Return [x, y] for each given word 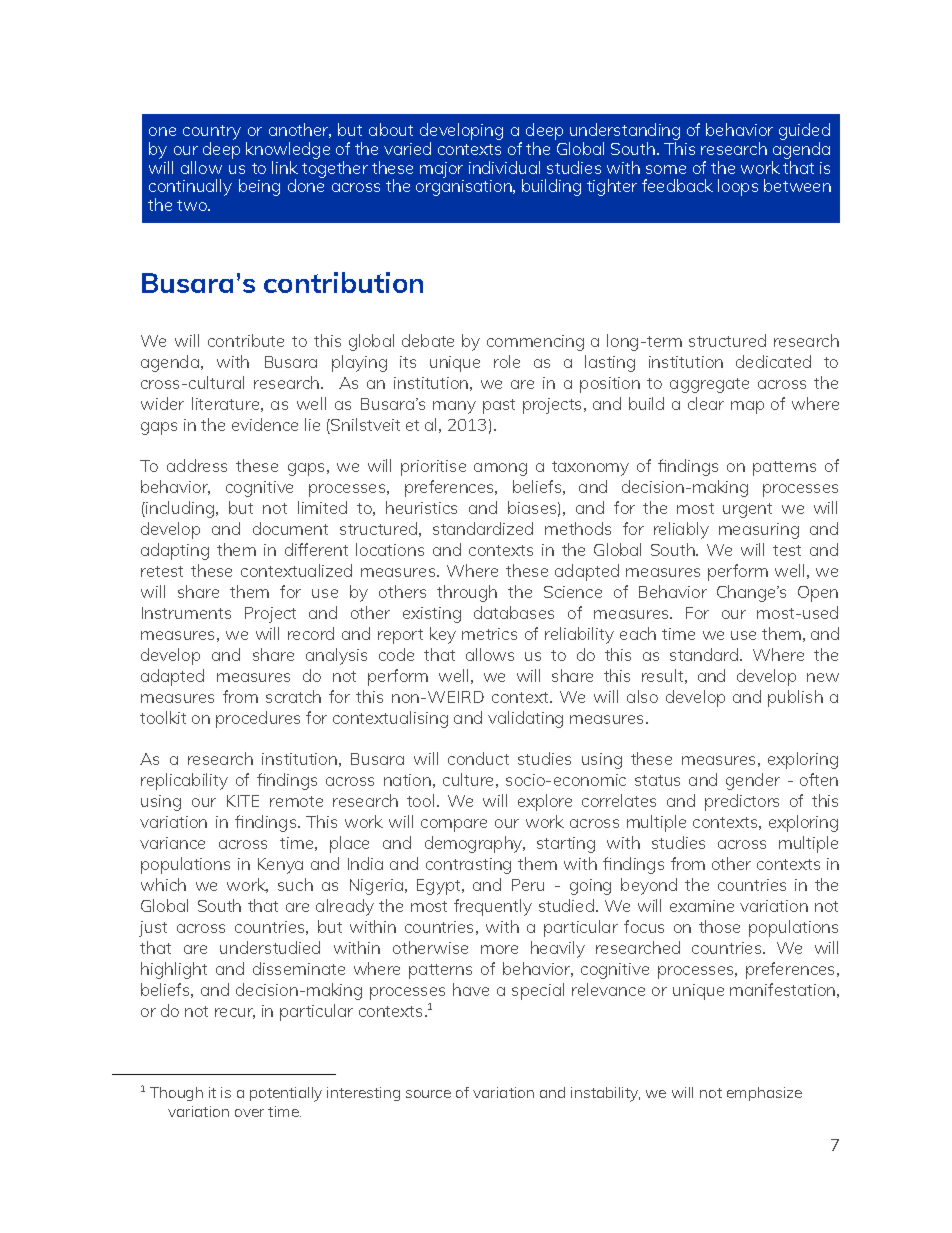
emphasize [764, 1094]
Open [818, 594]
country [212, 134]
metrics [489, 634]
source [428, 1094]
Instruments [186, 613]
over [249, 1113]
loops [738, 187]
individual [504, 167]
